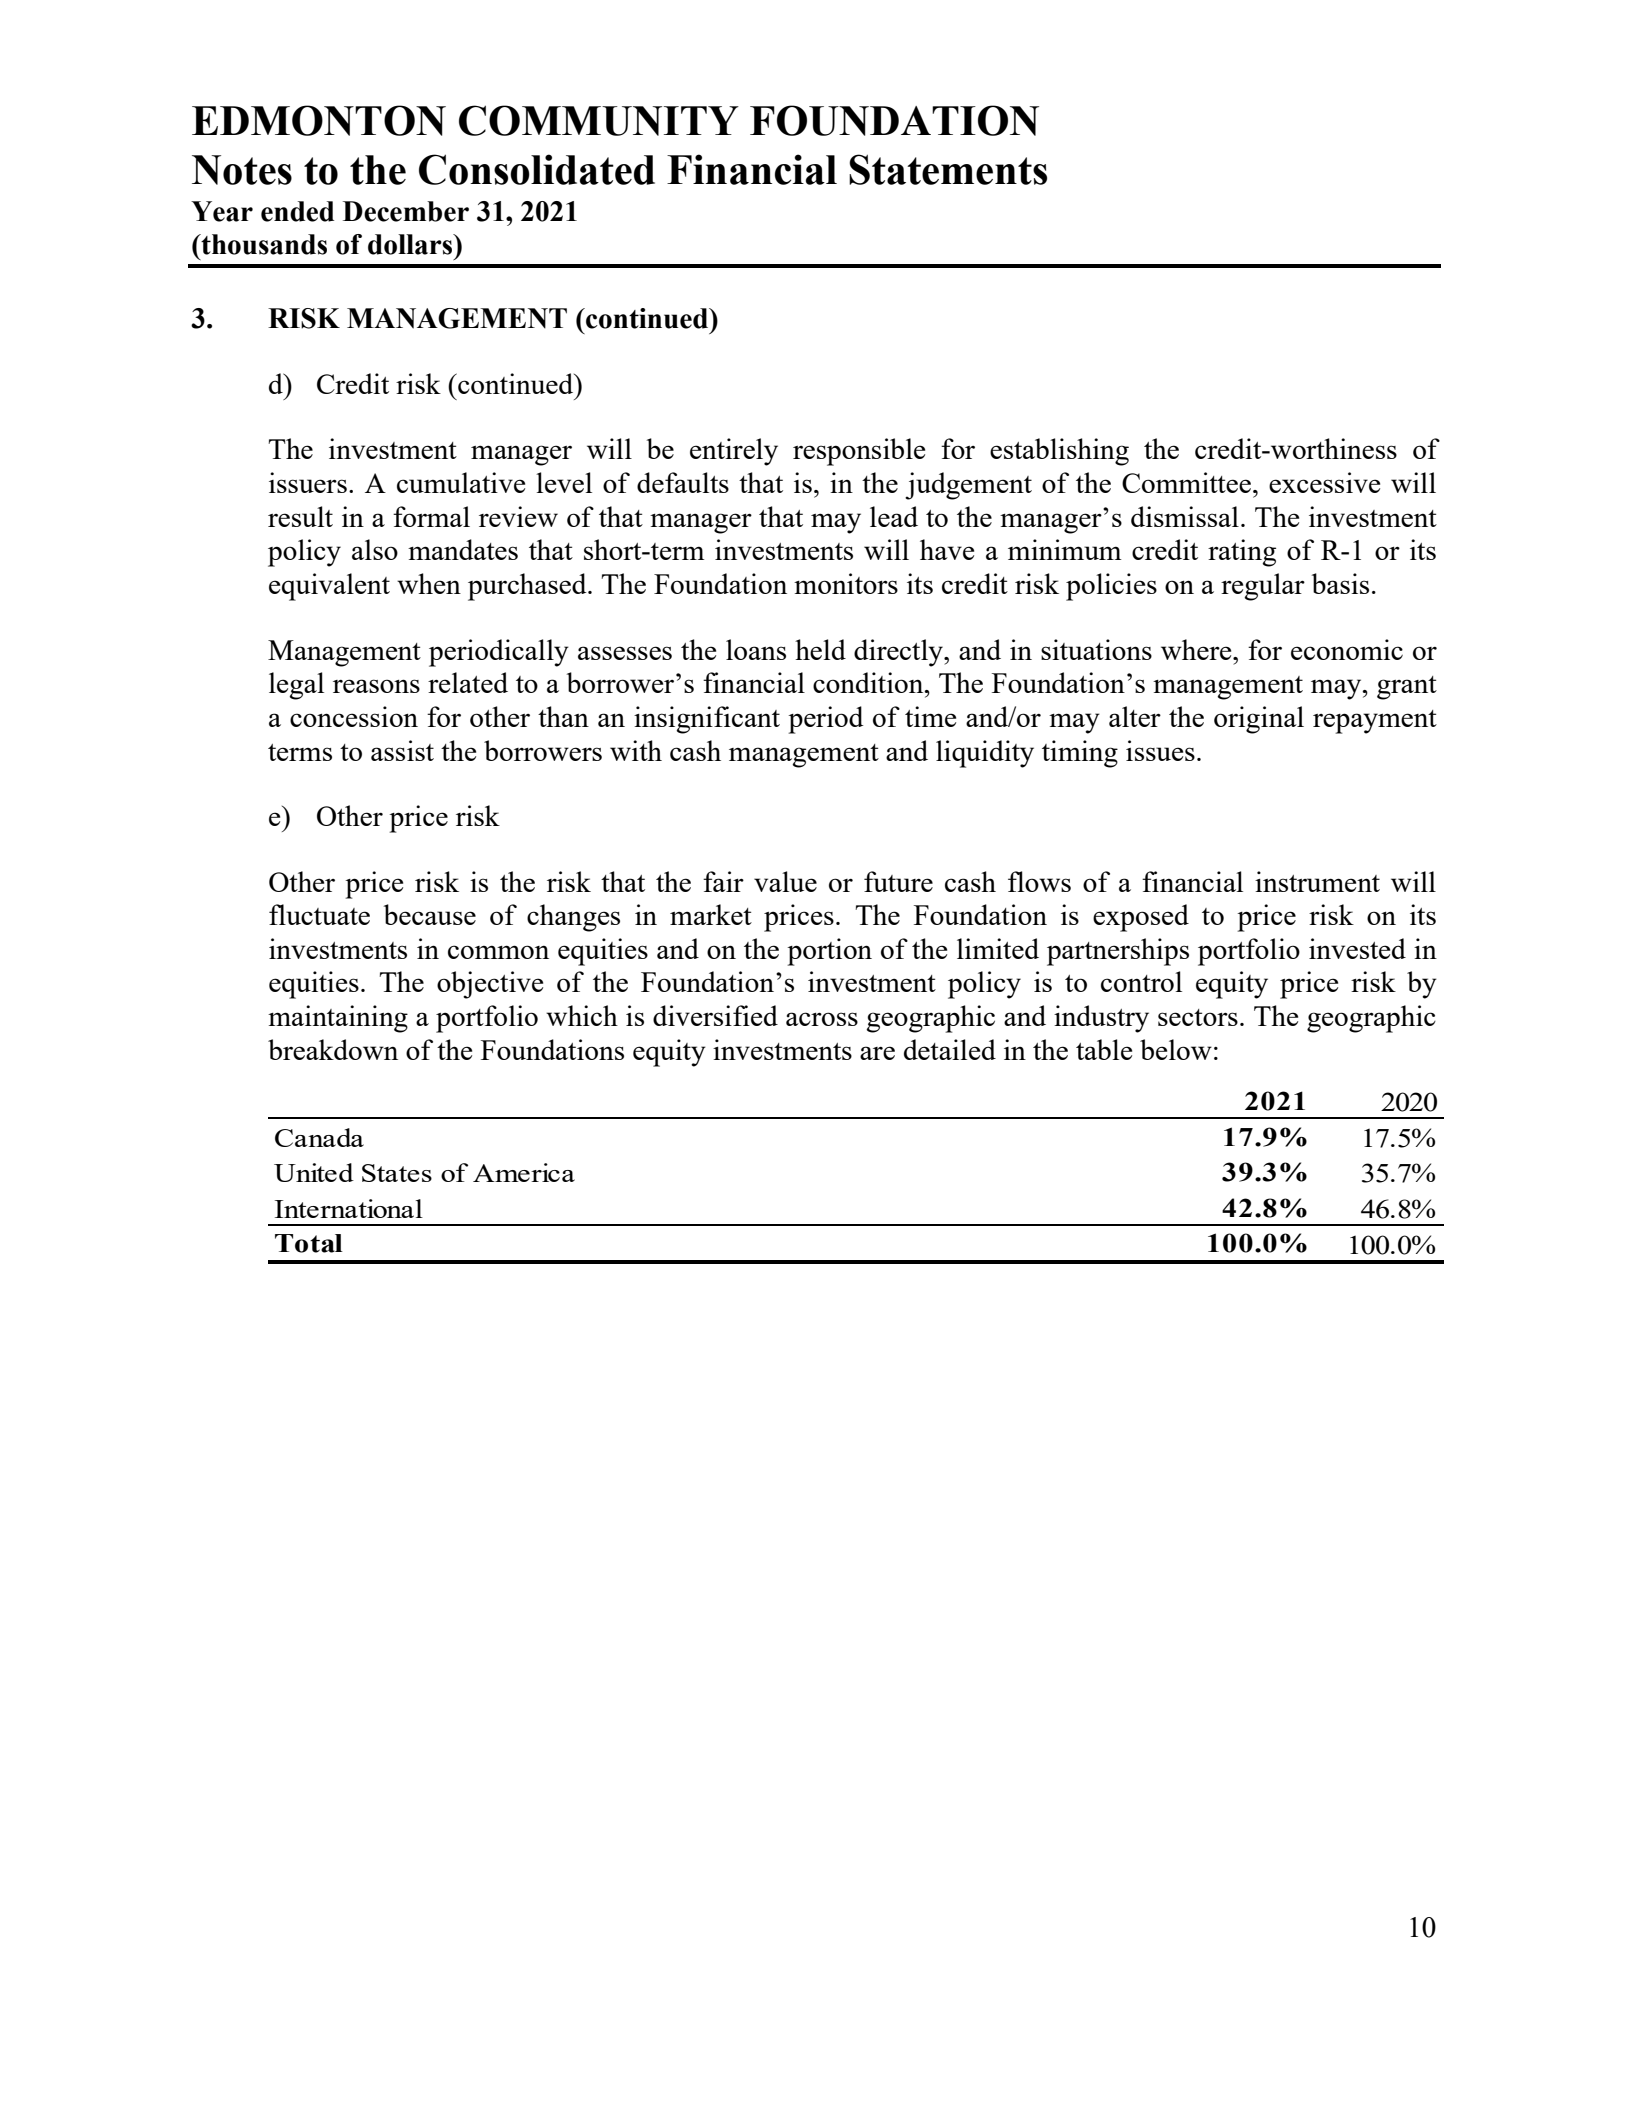  I want to click on reasons, so click(376, 686).
